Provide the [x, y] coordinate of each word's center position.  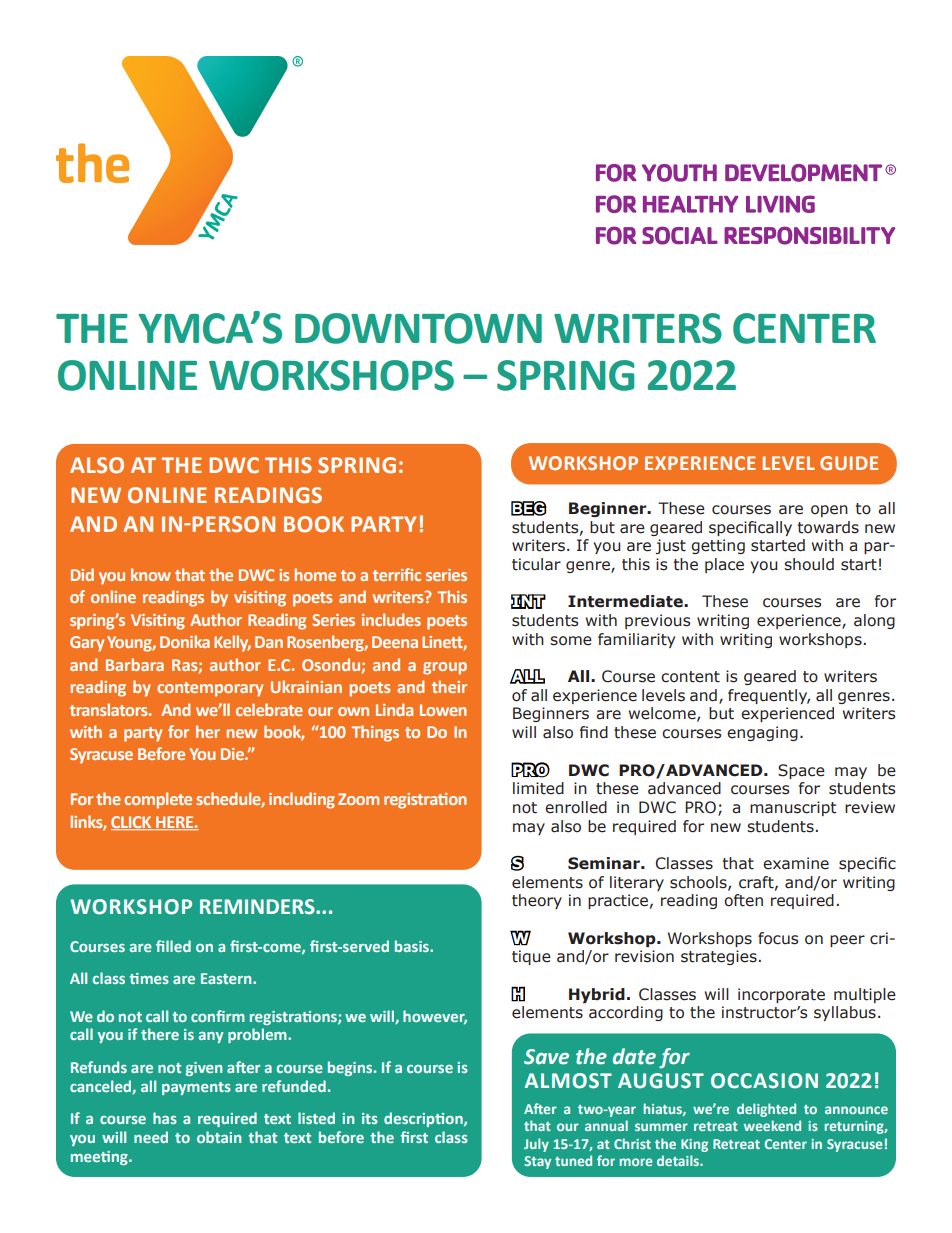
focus [778, 938]
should [809, 564]
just [670, 546]
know [151, 574]
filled [173, 946]
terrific [397, 574]
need [151, 1137]
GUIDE [849, 463]
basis [413, 946]
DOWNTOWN [418, 328]
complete [158, 800]
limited [538, 788]
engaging [762, 733]
